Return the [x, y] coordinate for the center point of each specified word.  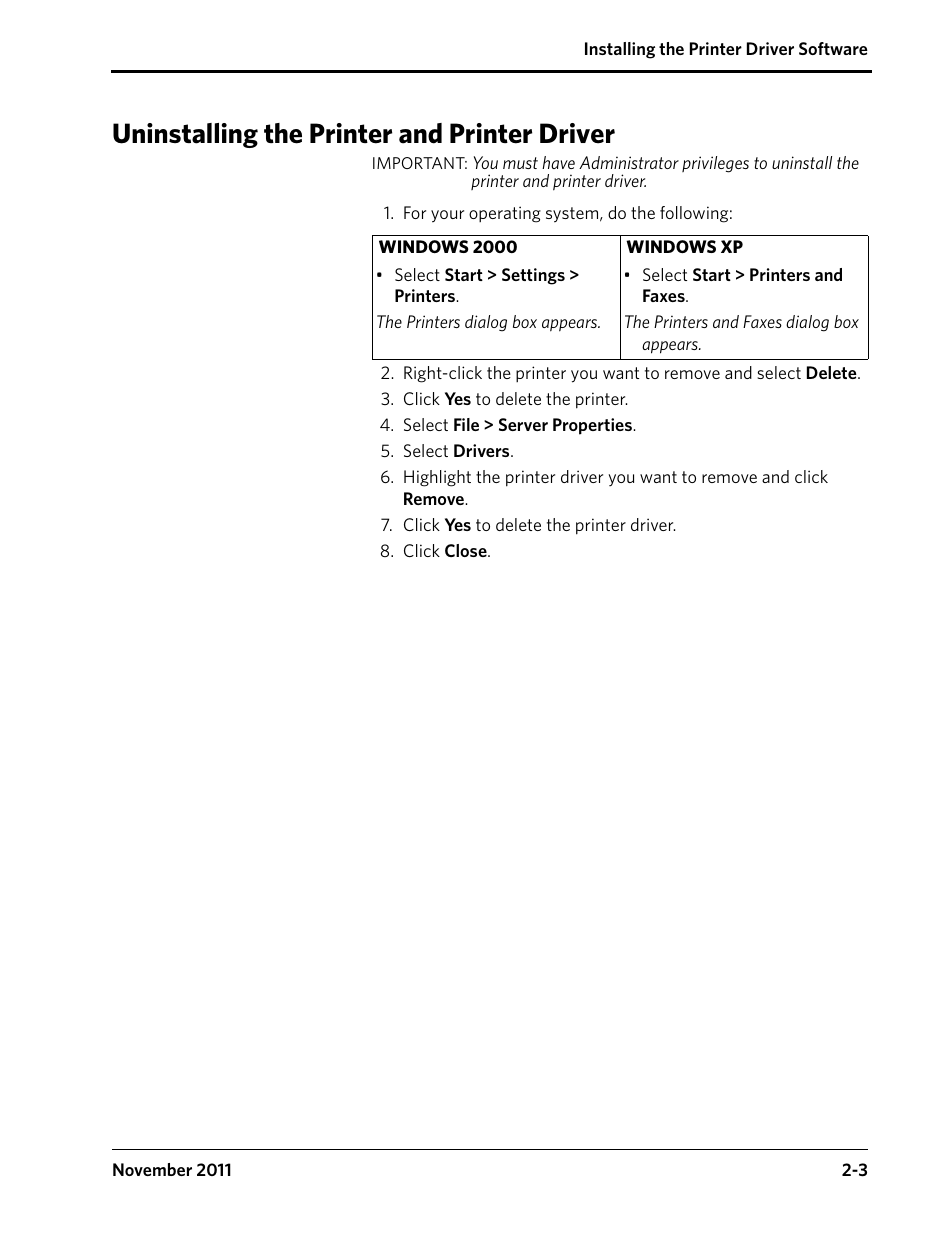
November [152, 1169]
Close [467, 550]
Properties [593, 426]
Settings [533, 276]
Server [523, 424]
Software [833, 48]
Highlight [437, 478]
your [447, 216]
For [415, 212]
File [466, 424]
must [520, 163]
